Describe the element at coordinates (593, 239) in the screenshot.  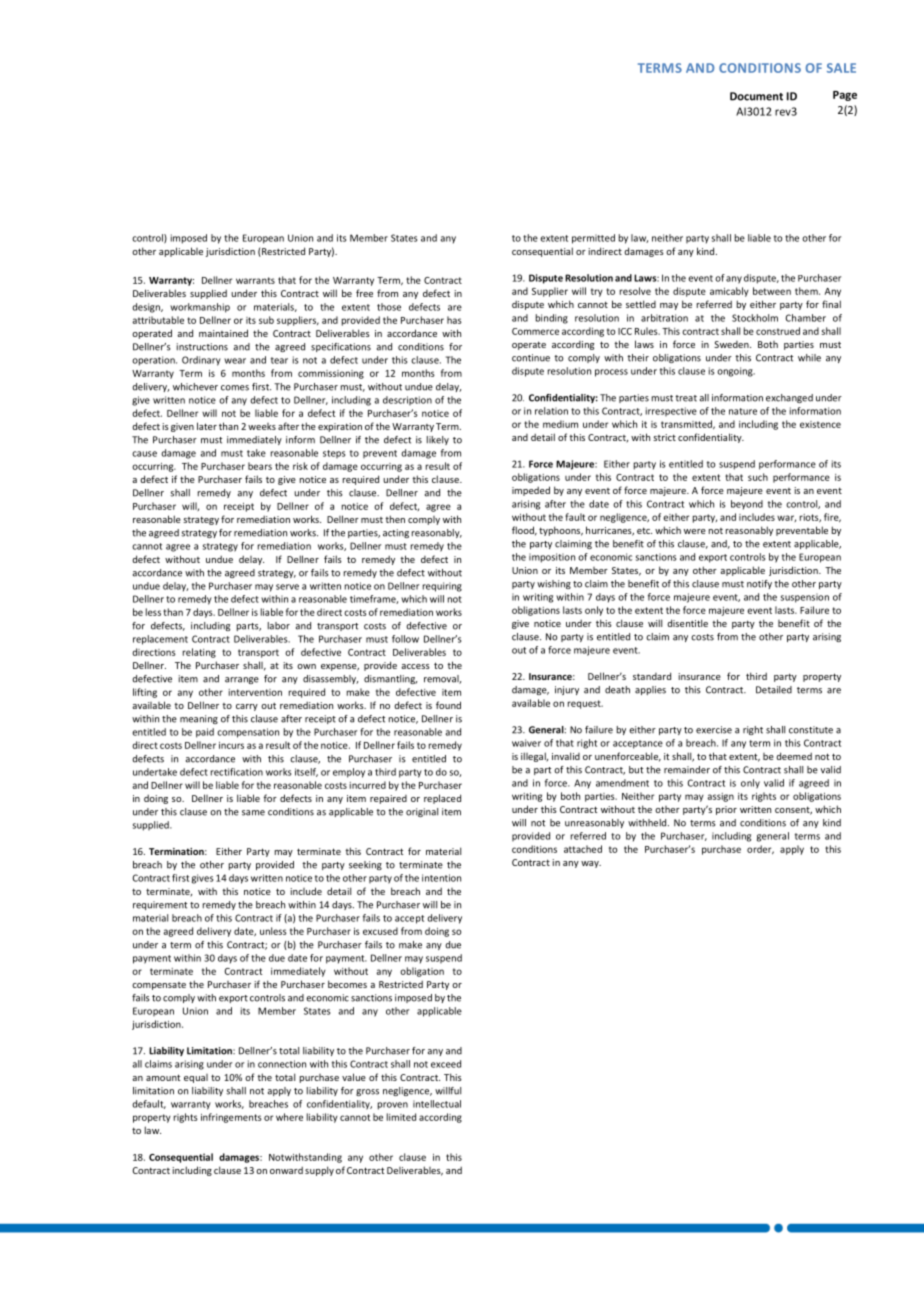
I see `permitted` at that location.
